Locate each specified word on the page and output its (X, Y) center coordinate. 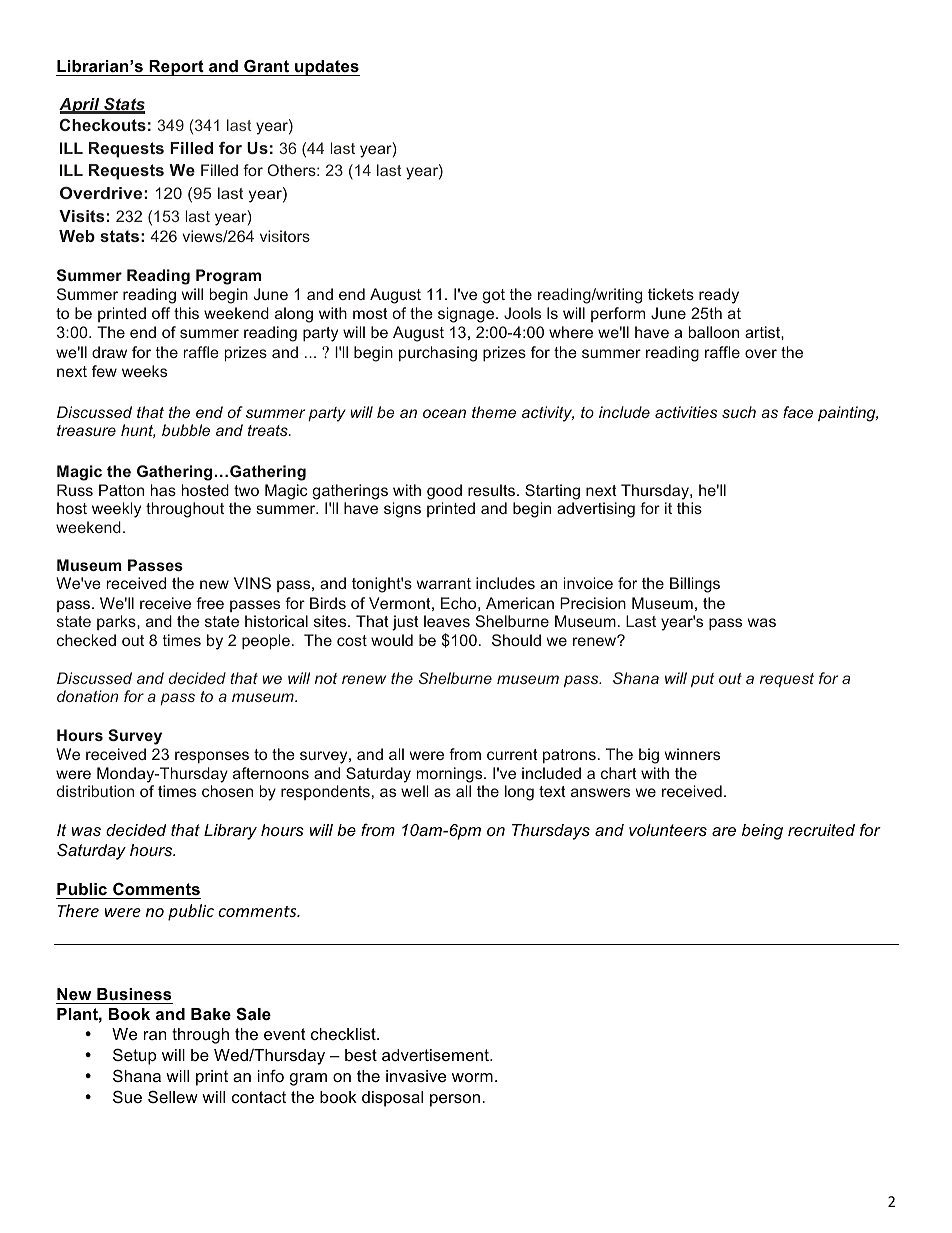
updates (326, 68)
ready (719, 296)
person (456, 1100)
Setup (134, 1056)
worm (472, 1077)
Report (176, 68)
